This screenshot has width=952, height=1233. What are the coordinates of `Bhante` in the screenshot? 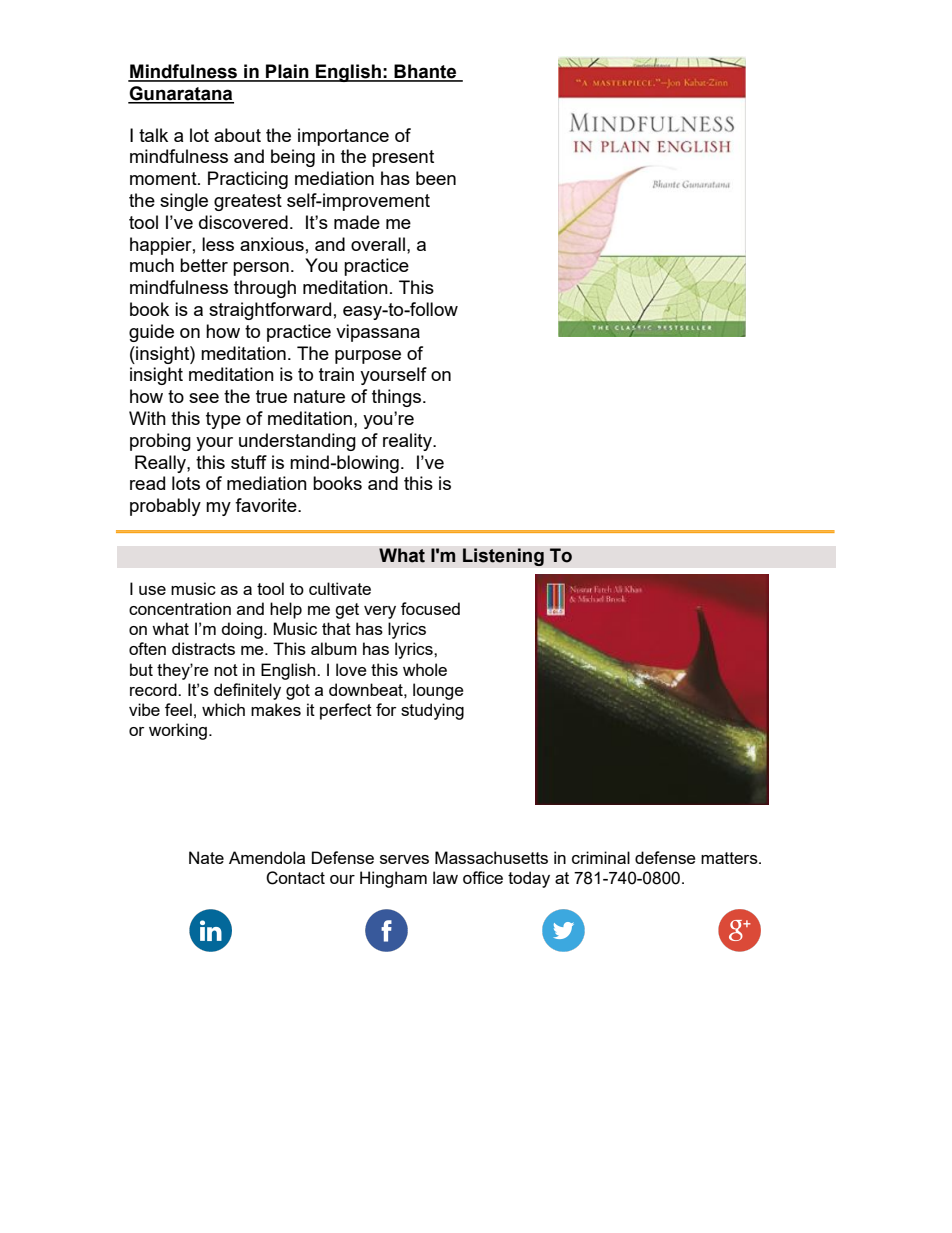 It's located at (425, 72).
